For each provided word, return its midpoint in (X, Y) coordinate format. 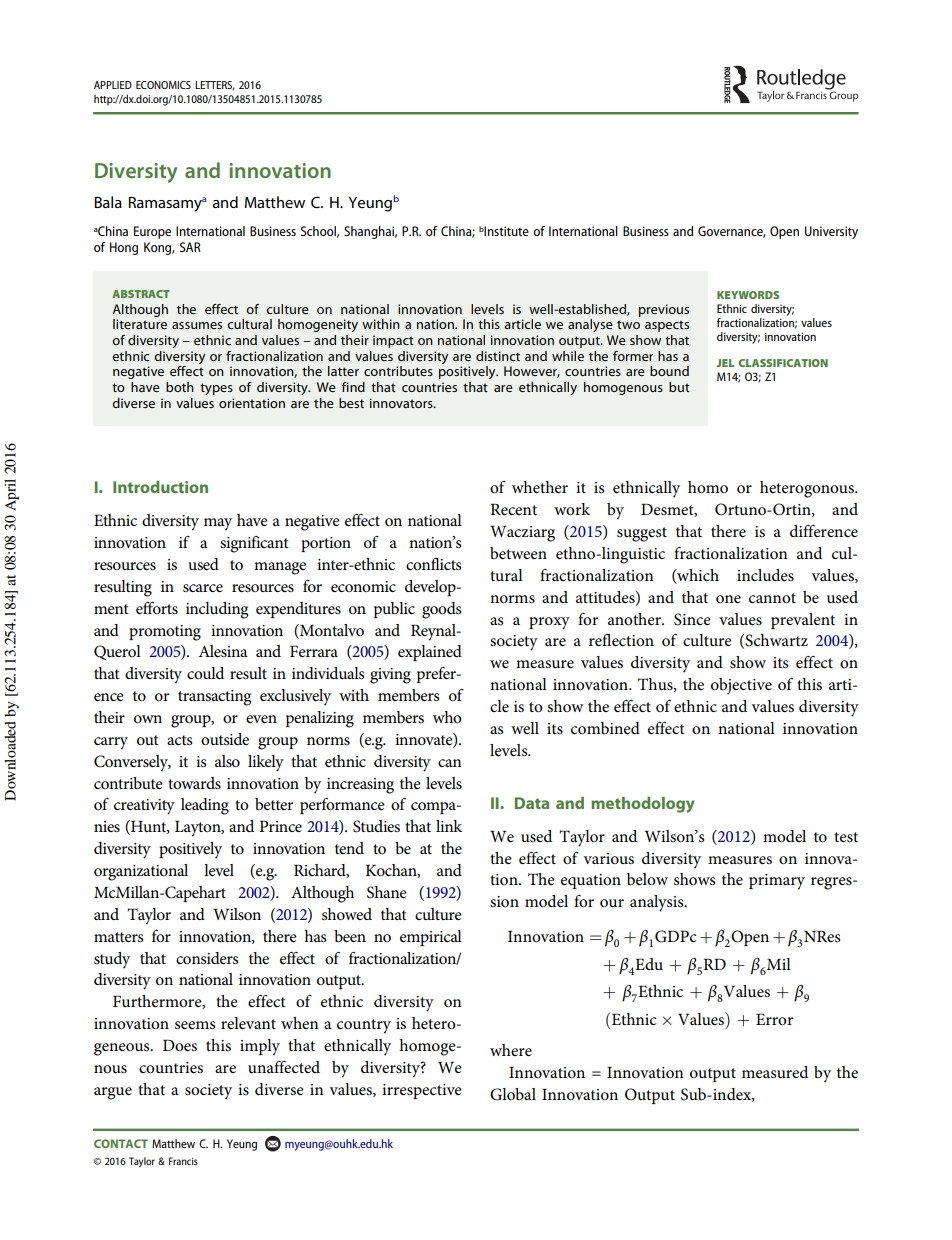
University (831, 232)
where (511, 1050)
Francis (183, 1161)
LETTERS (214, 85)
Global (513, 1094)
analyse (590, 325)
